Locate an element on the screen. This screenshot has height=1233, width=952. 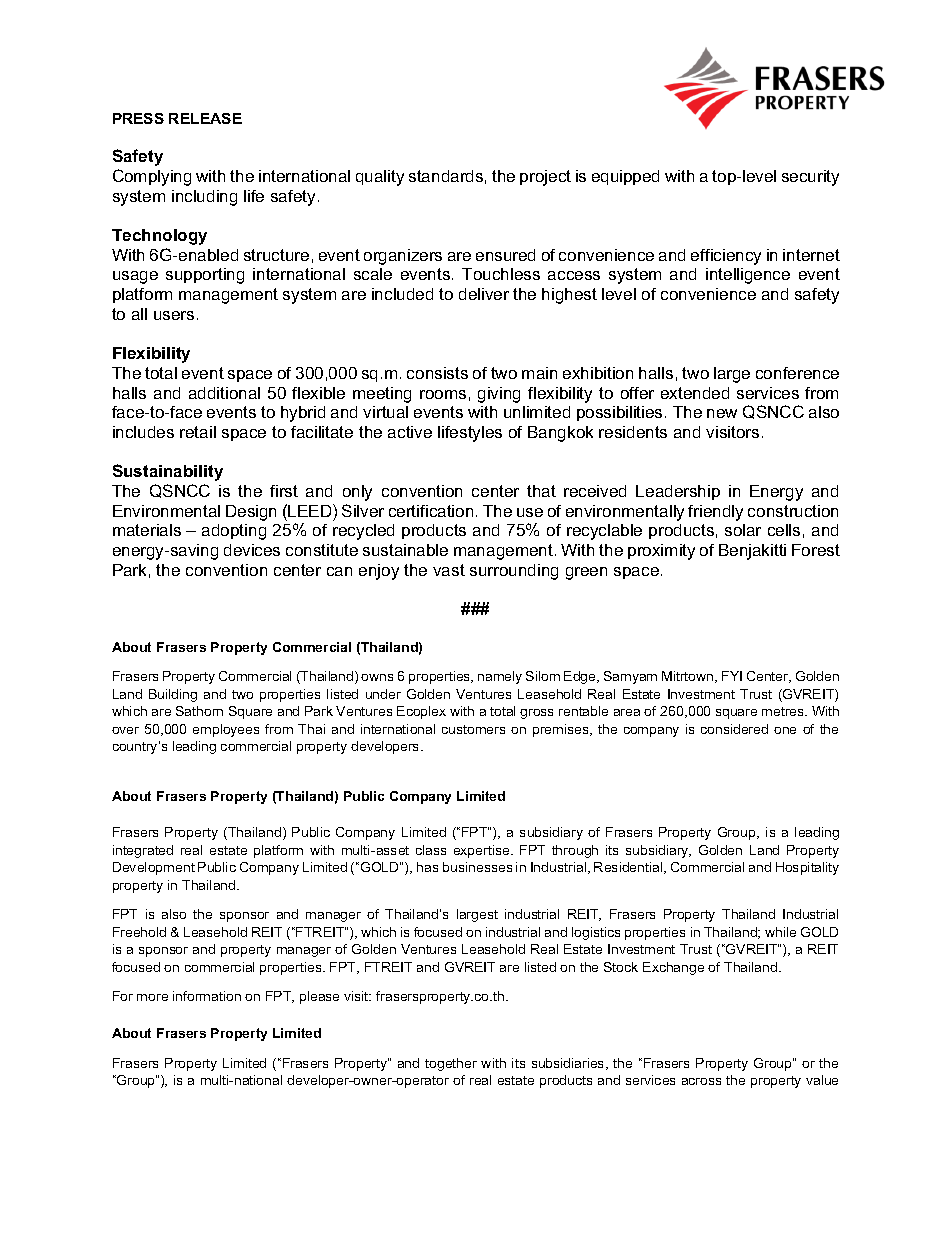
information is located at coordinates (207, 996).
